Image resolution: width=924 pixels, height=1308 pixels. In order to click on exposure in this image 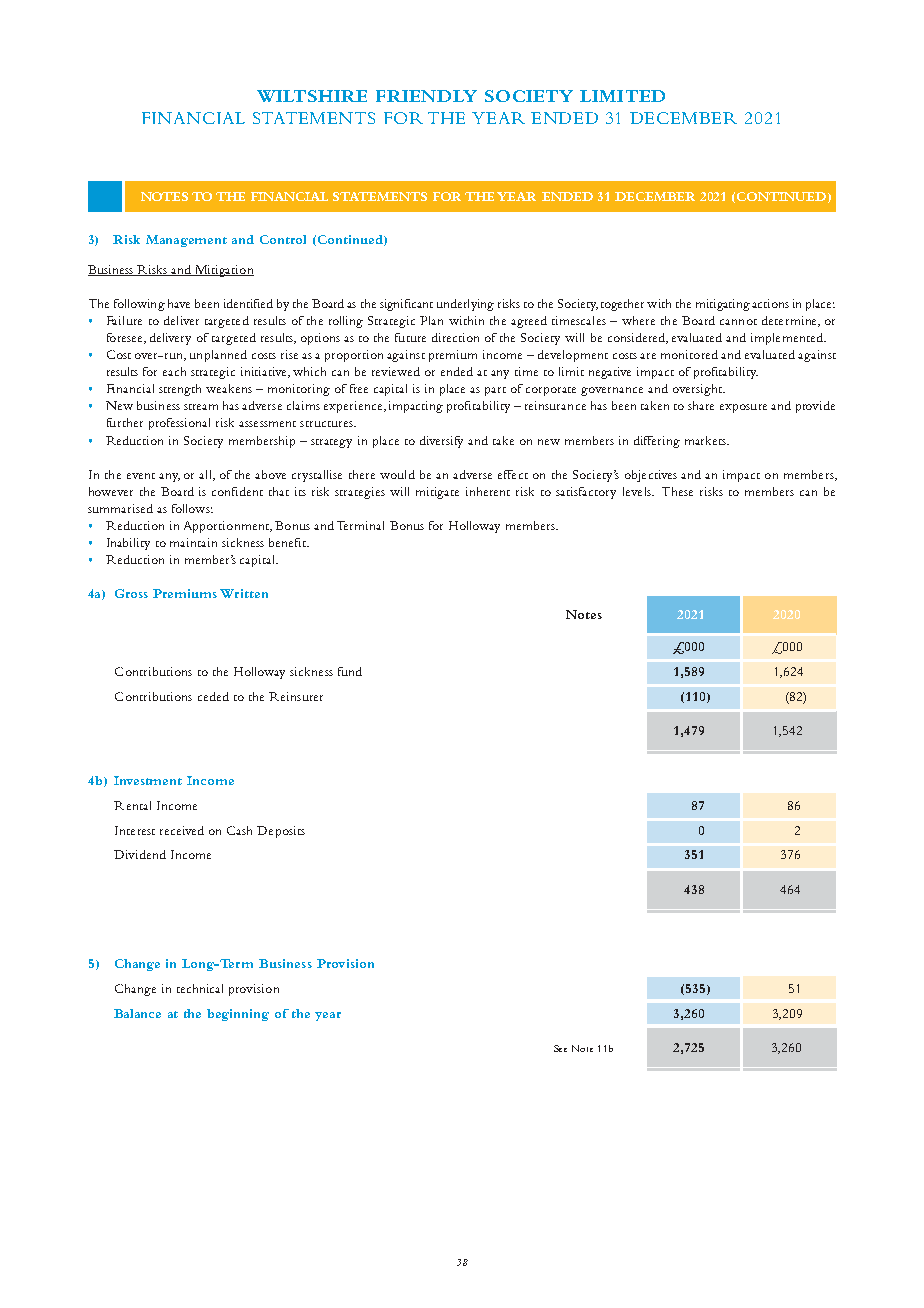, I will do `click(743, 408)`.
